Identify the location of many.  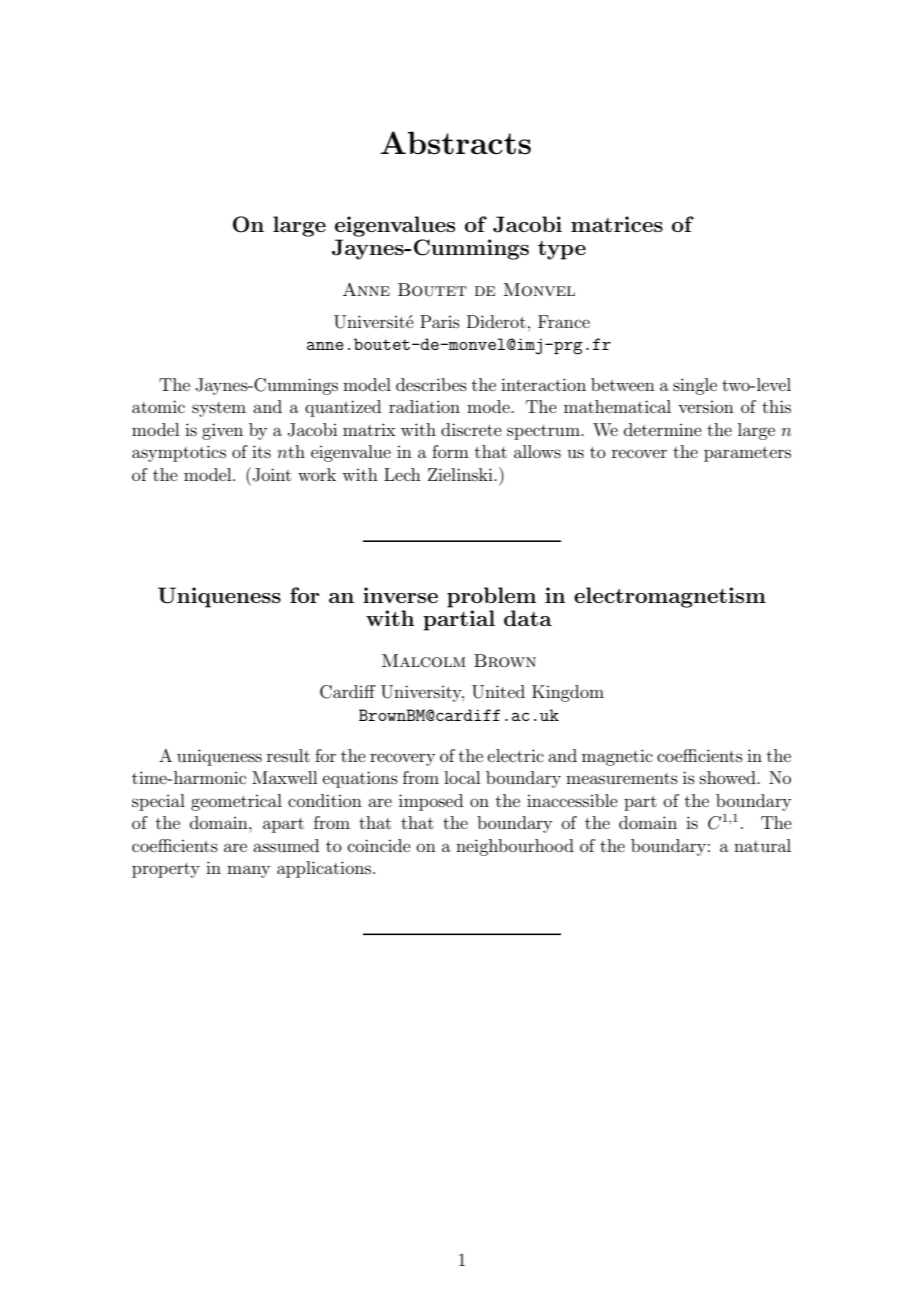
(248, 871).
